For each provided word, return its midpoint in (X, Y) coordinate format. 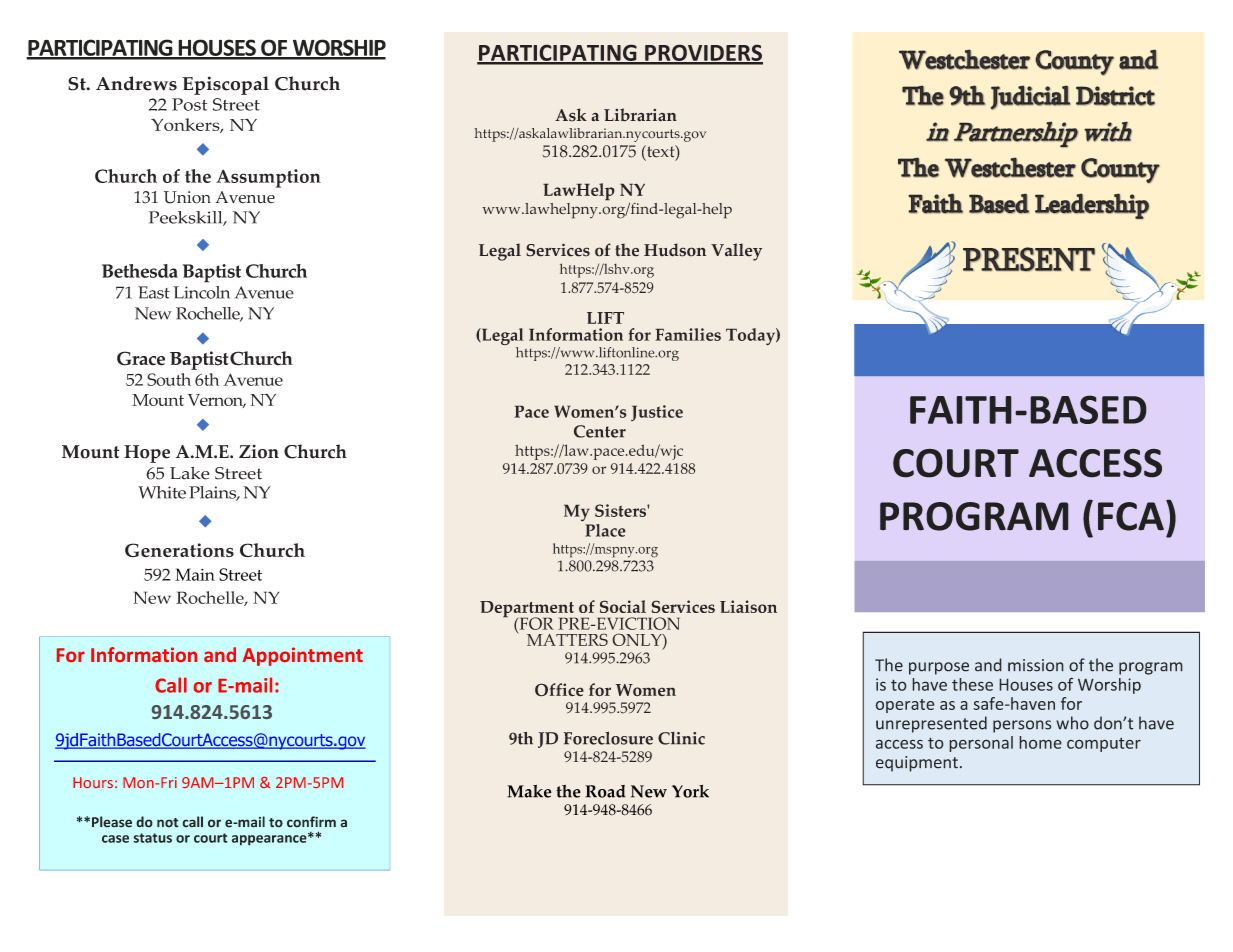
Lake (189, 473)
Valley (736, 252)
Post (189, 104)
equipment (917, 764)
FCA (1131, 516)
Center (600, 431)
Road (605, 791)
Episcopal (225, 85)
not (168, 823)
